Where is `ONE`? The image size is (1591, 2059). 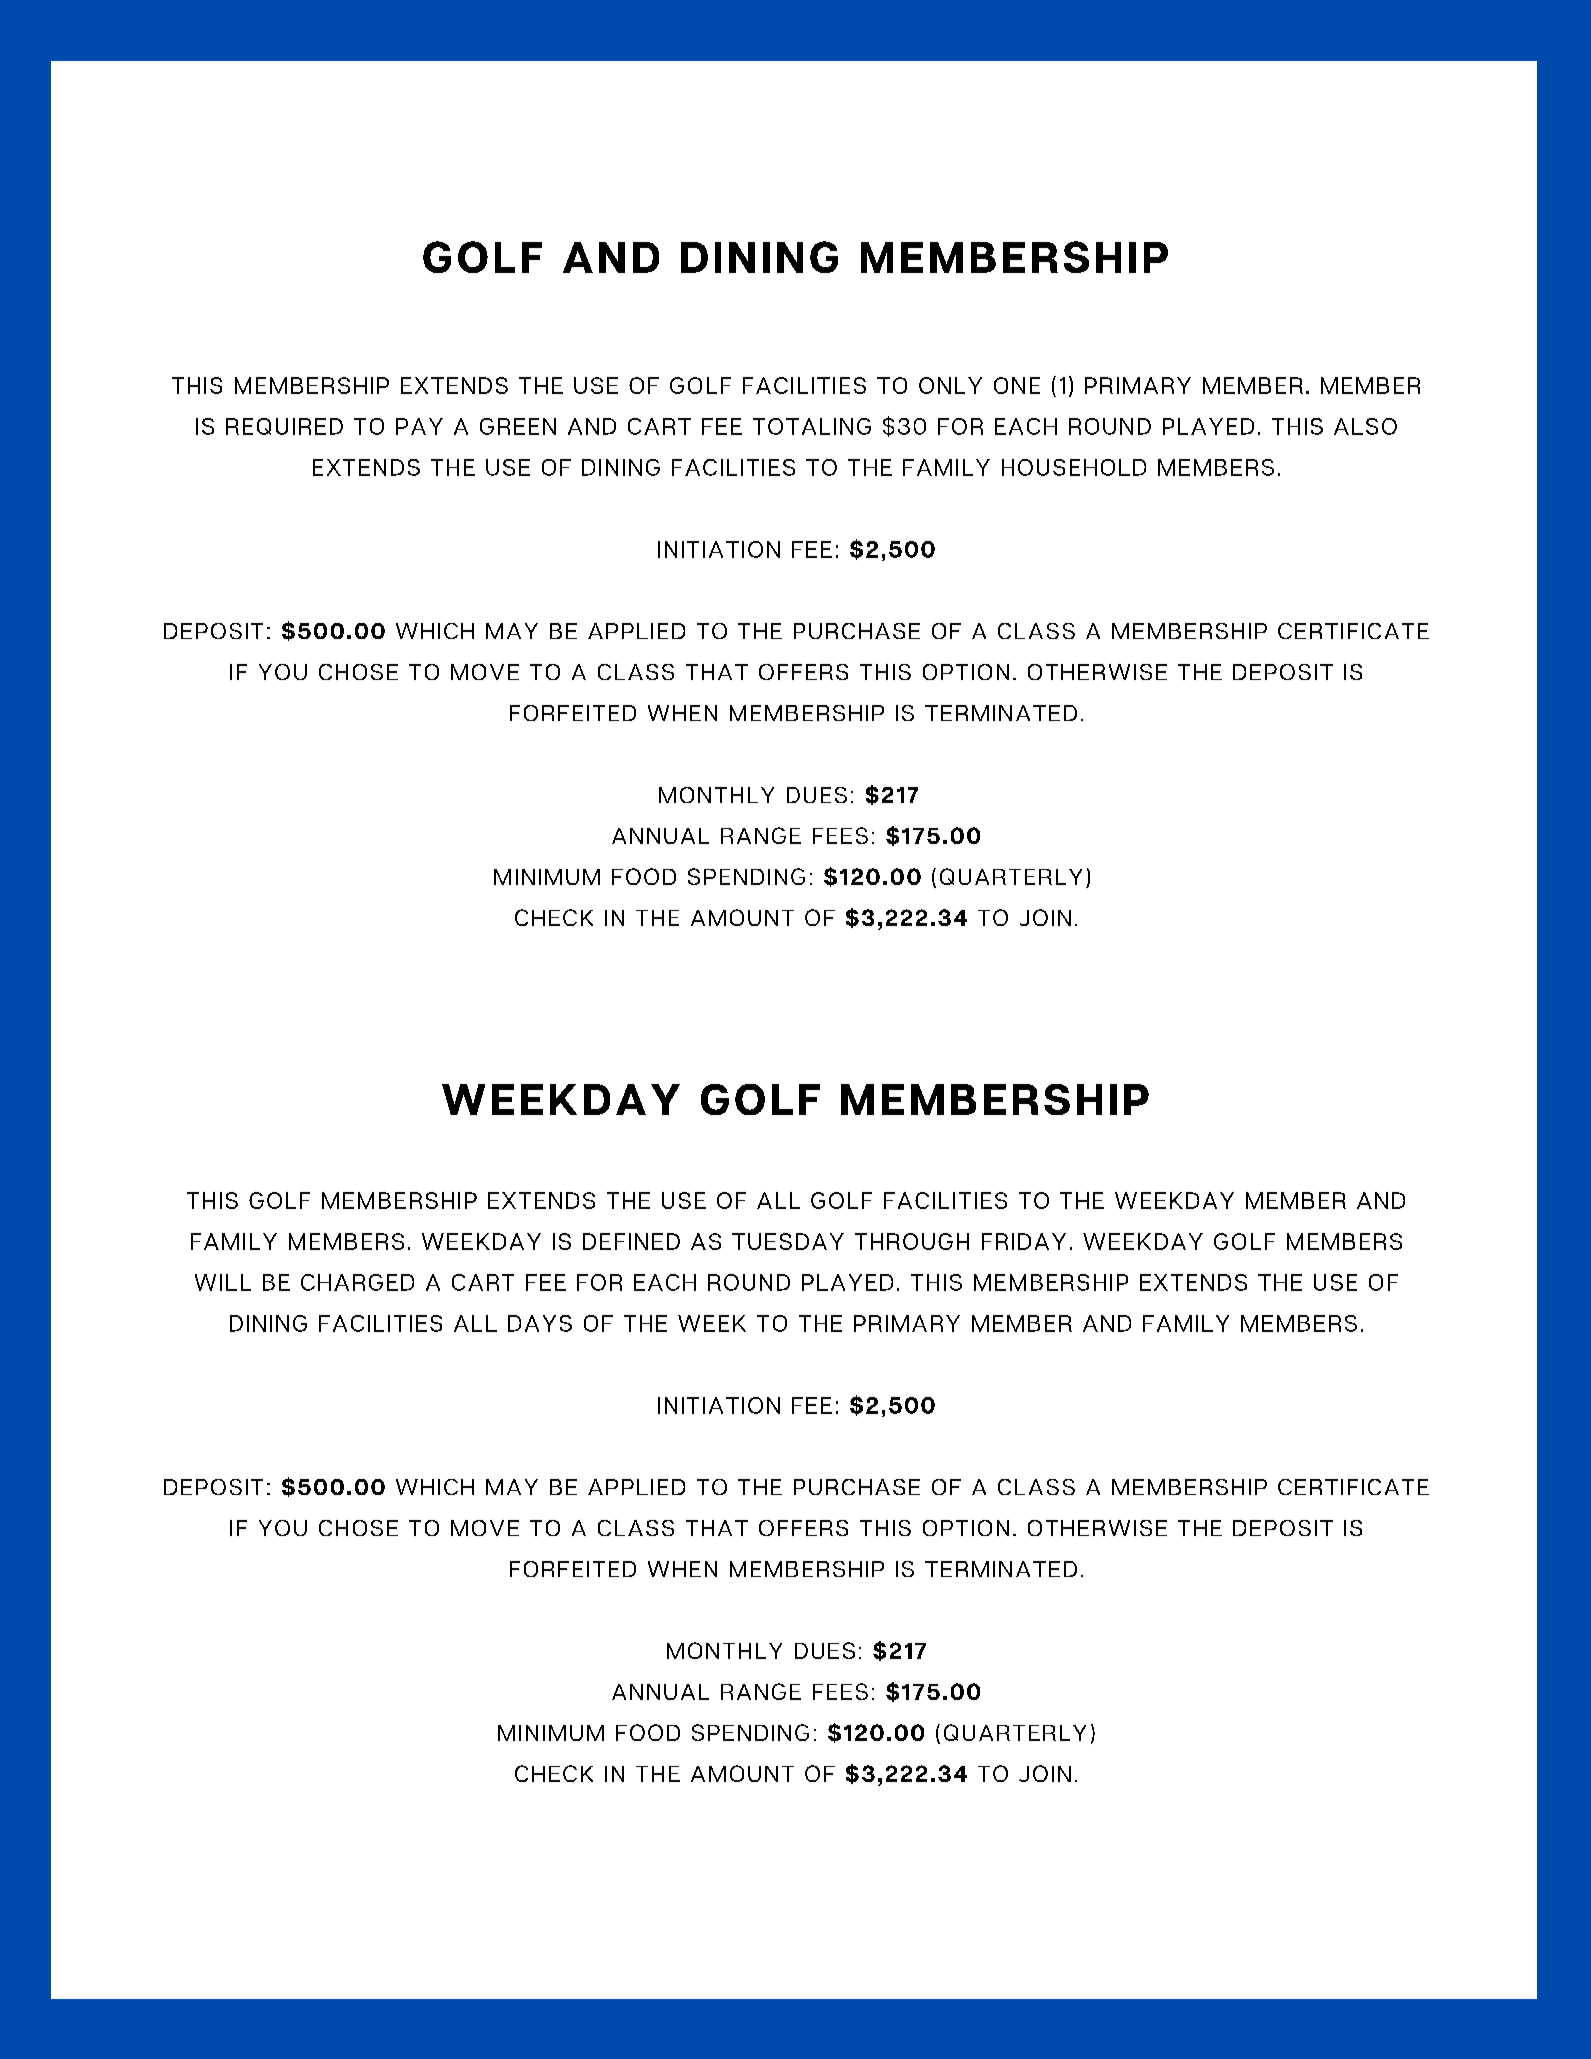
ONE is located at coordinates (1017, 385).
